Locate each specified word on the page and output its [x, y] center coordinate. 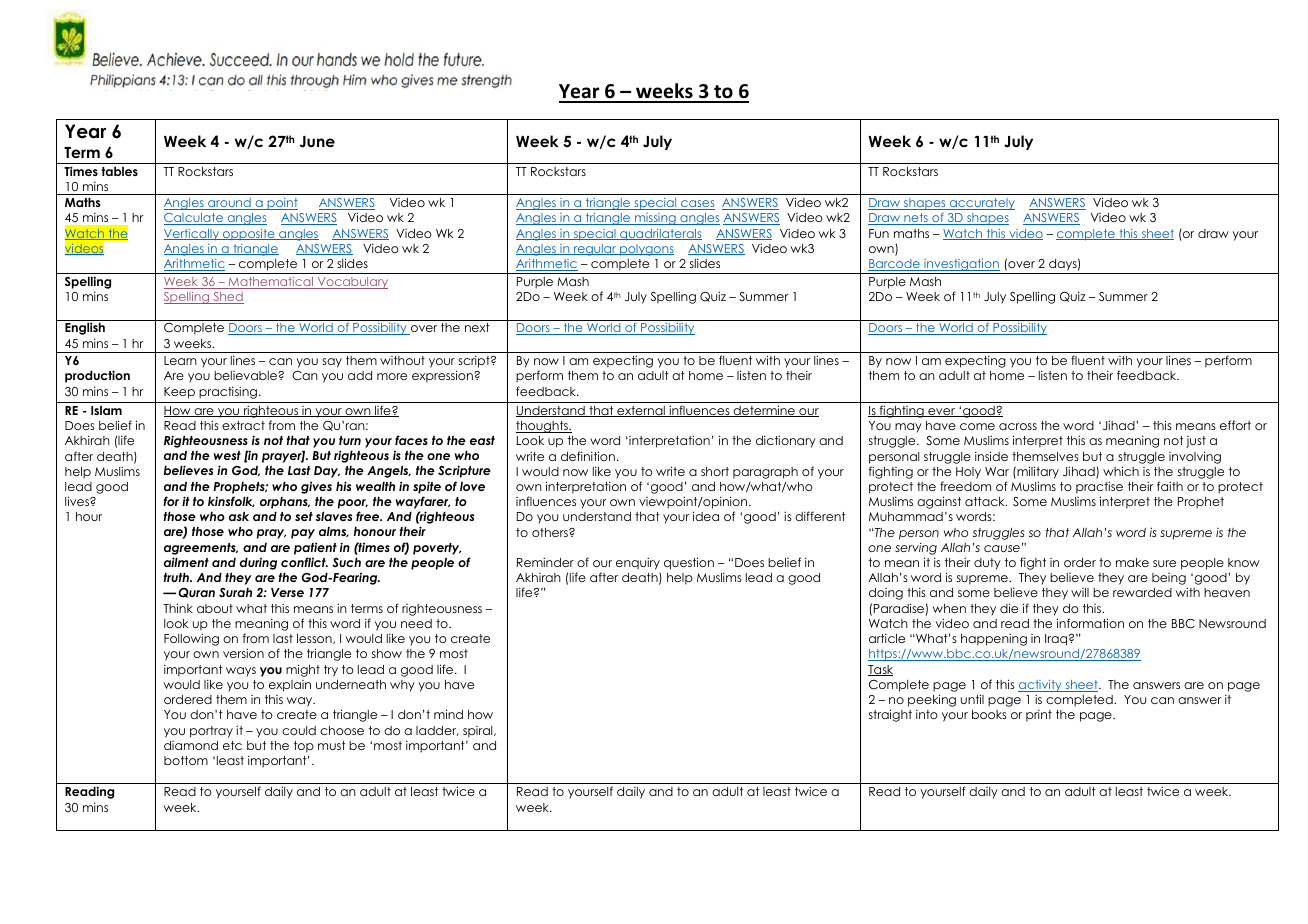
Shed [227, 298]
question [689, 563]
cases [697, 205]
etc [232, 745]
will [1080, 592]
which [1121, 471]
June [317, 142]
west [227, 455]
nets [916, 219]
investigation [961, 266]
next [477, 327]
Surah [235, 592]
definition [588, 456]
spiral [479, 732]
